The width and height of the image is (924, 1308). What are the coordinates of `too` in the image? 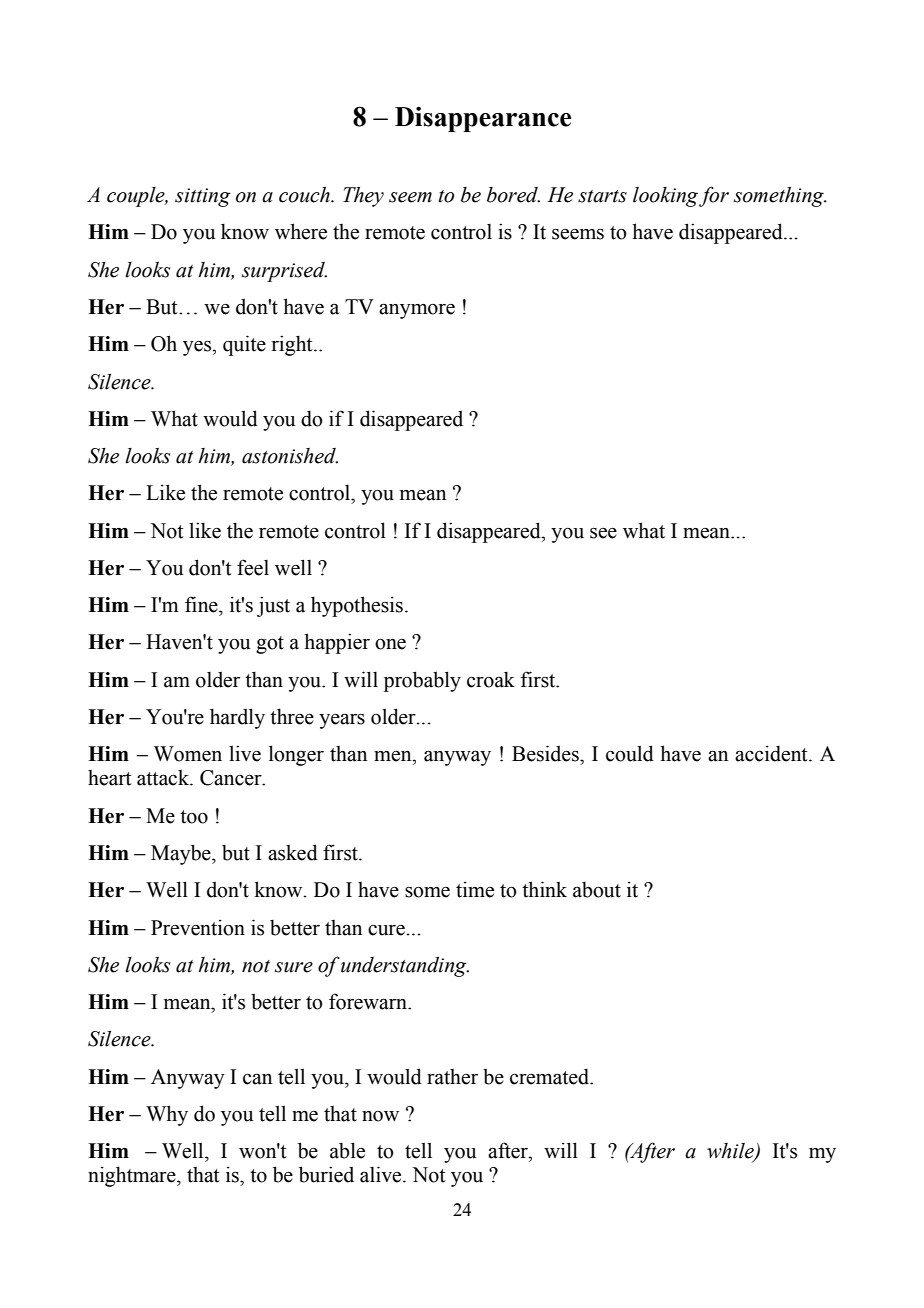 It's located at (194, 817).
